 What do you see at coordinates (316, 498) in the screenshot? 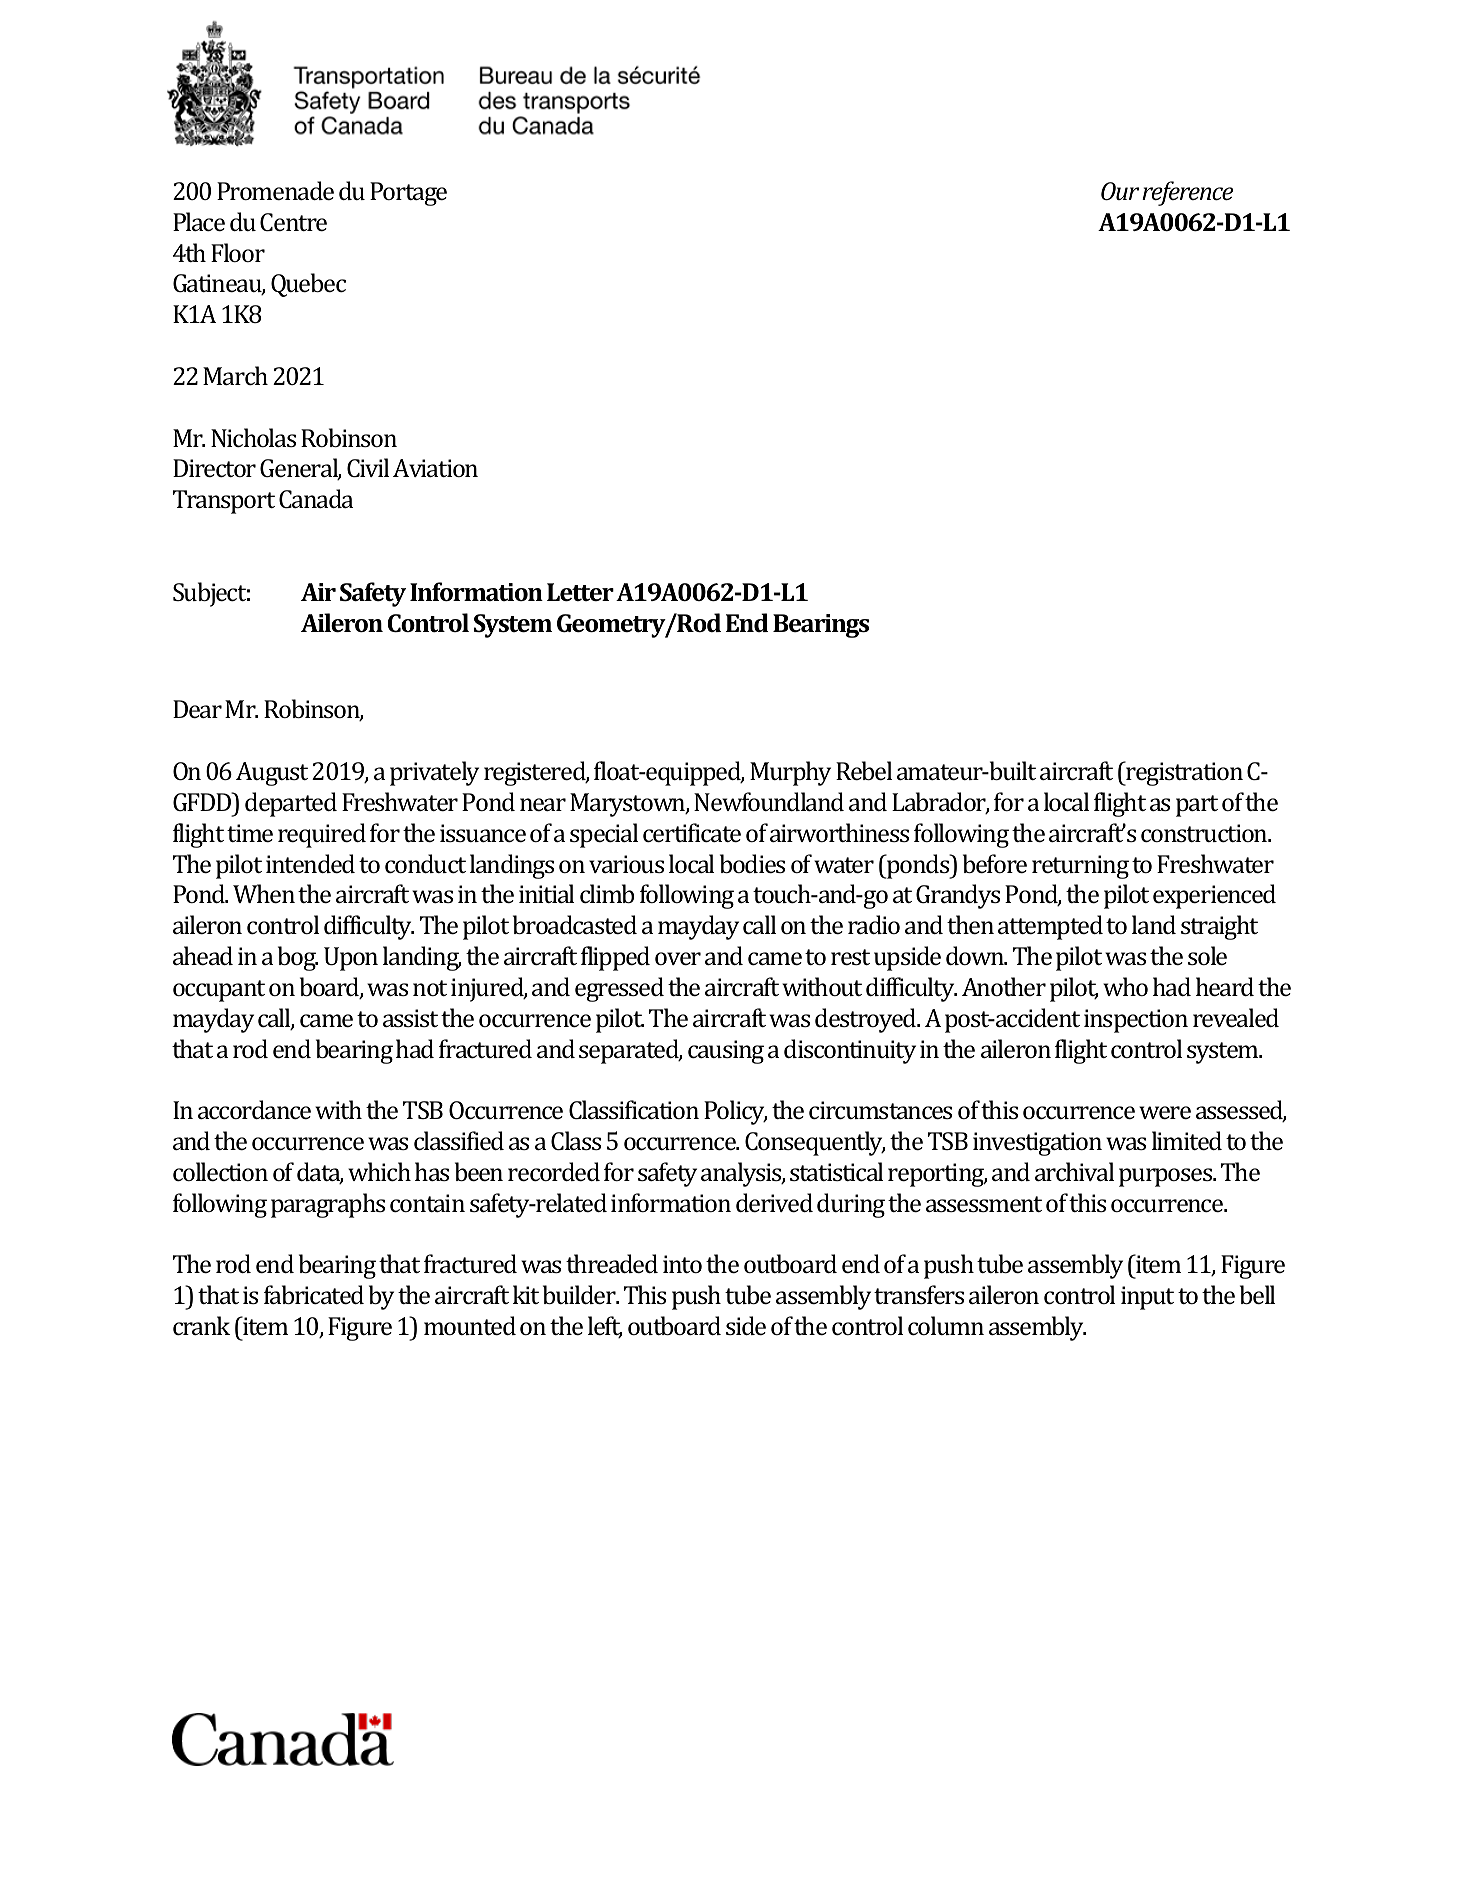
I see `Canada` at bounding box center [316, 498].
